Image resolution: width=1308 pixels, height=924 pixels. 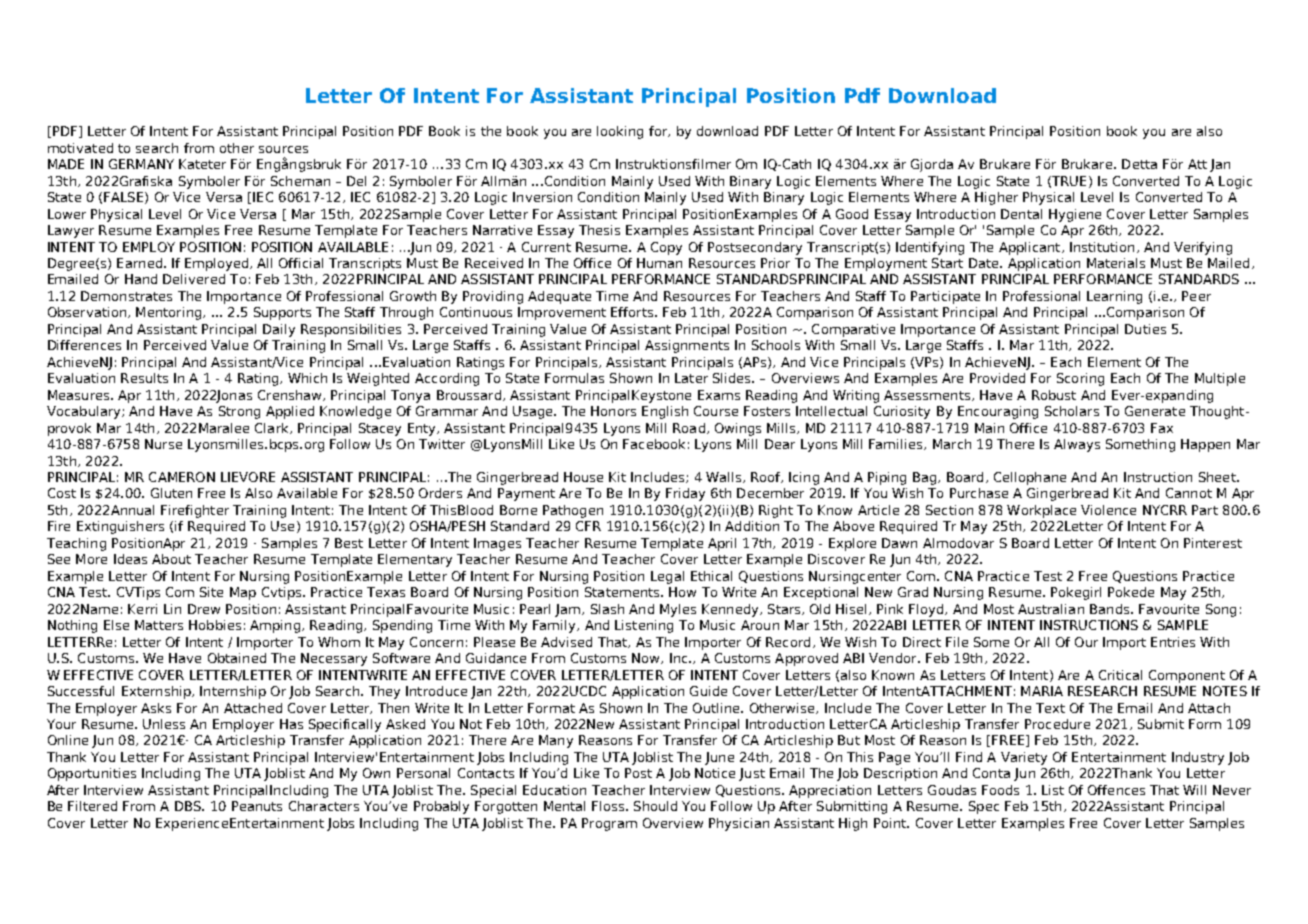 I want to click on Detta, so click(x=1139, y=164).
